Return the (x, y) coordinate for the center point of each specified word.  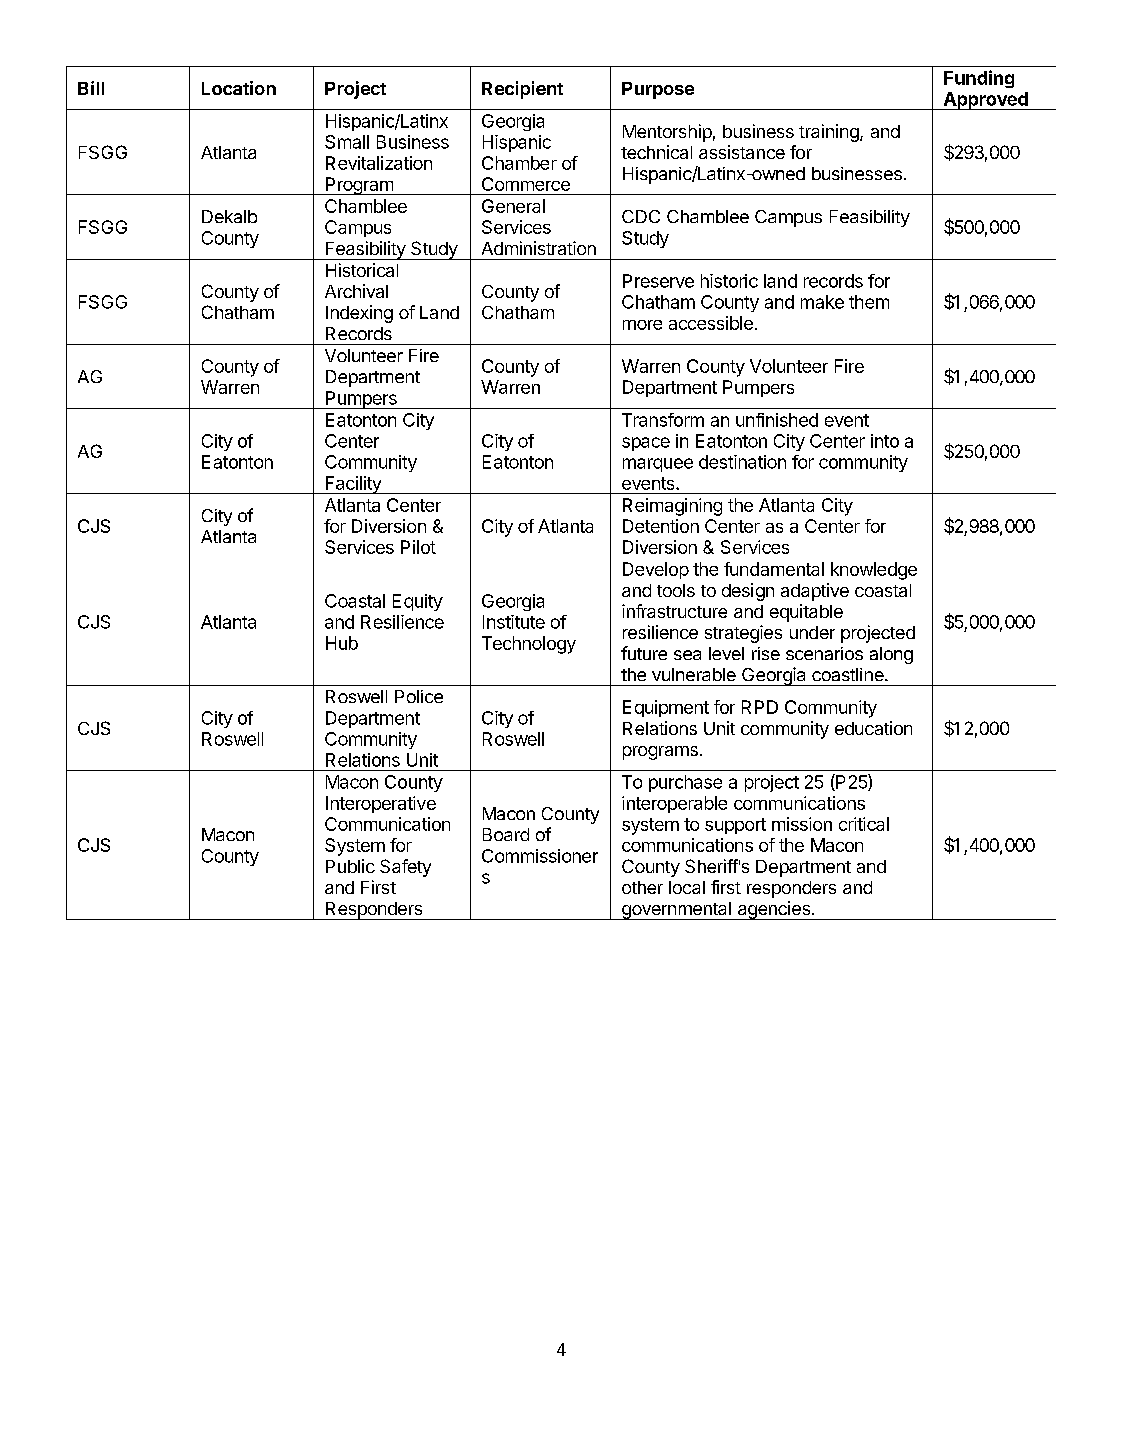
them (869, 302)
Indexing (359, 314)
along (891, 655)
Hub (342, 643)
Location (239, 88)
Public (350, 866)
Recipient (522, 90)
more (642, 325)
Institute (514, 622)
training (830, 133)
